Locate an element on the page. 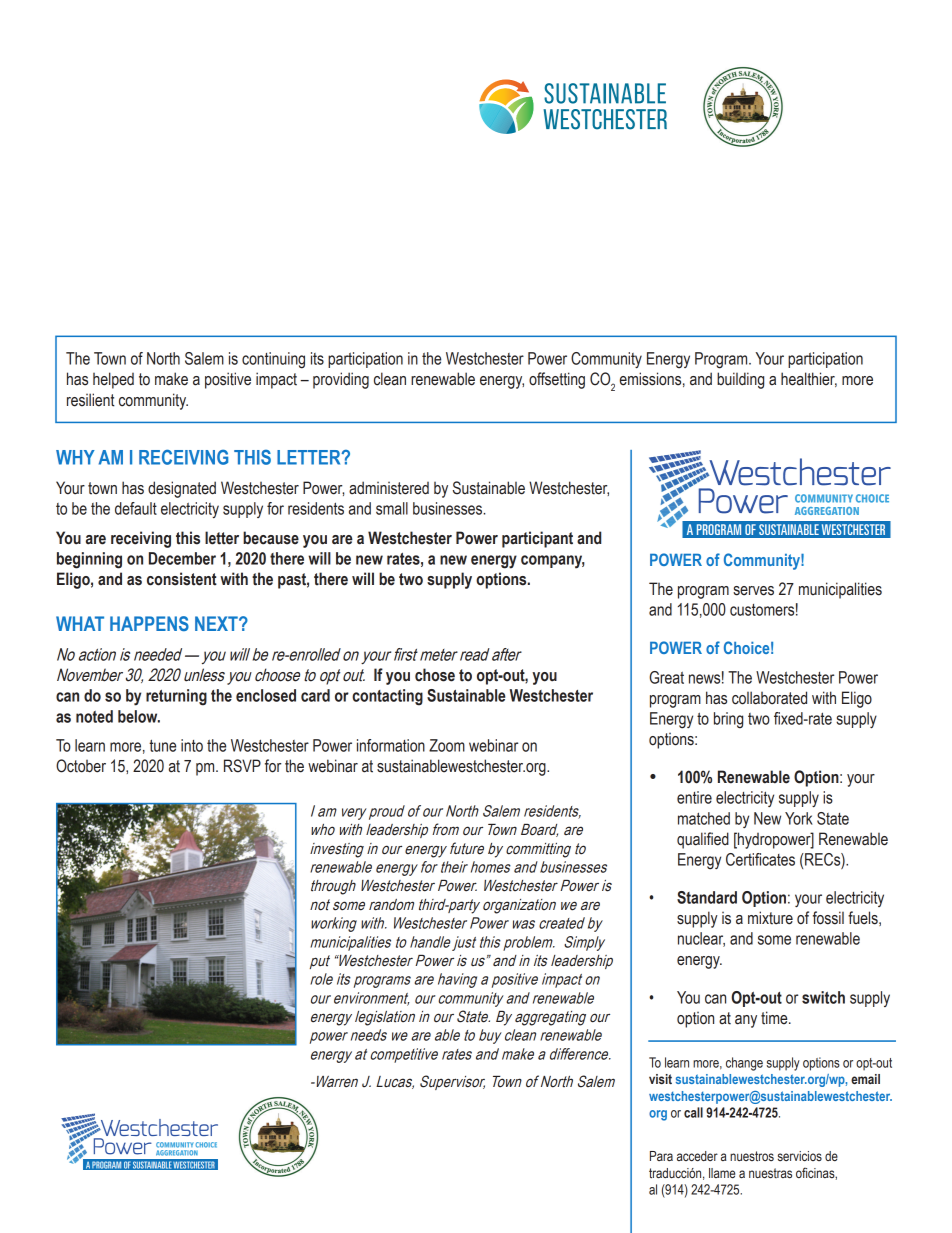 The image size is (952, 1233). building is located at coordinates (740, 380).
